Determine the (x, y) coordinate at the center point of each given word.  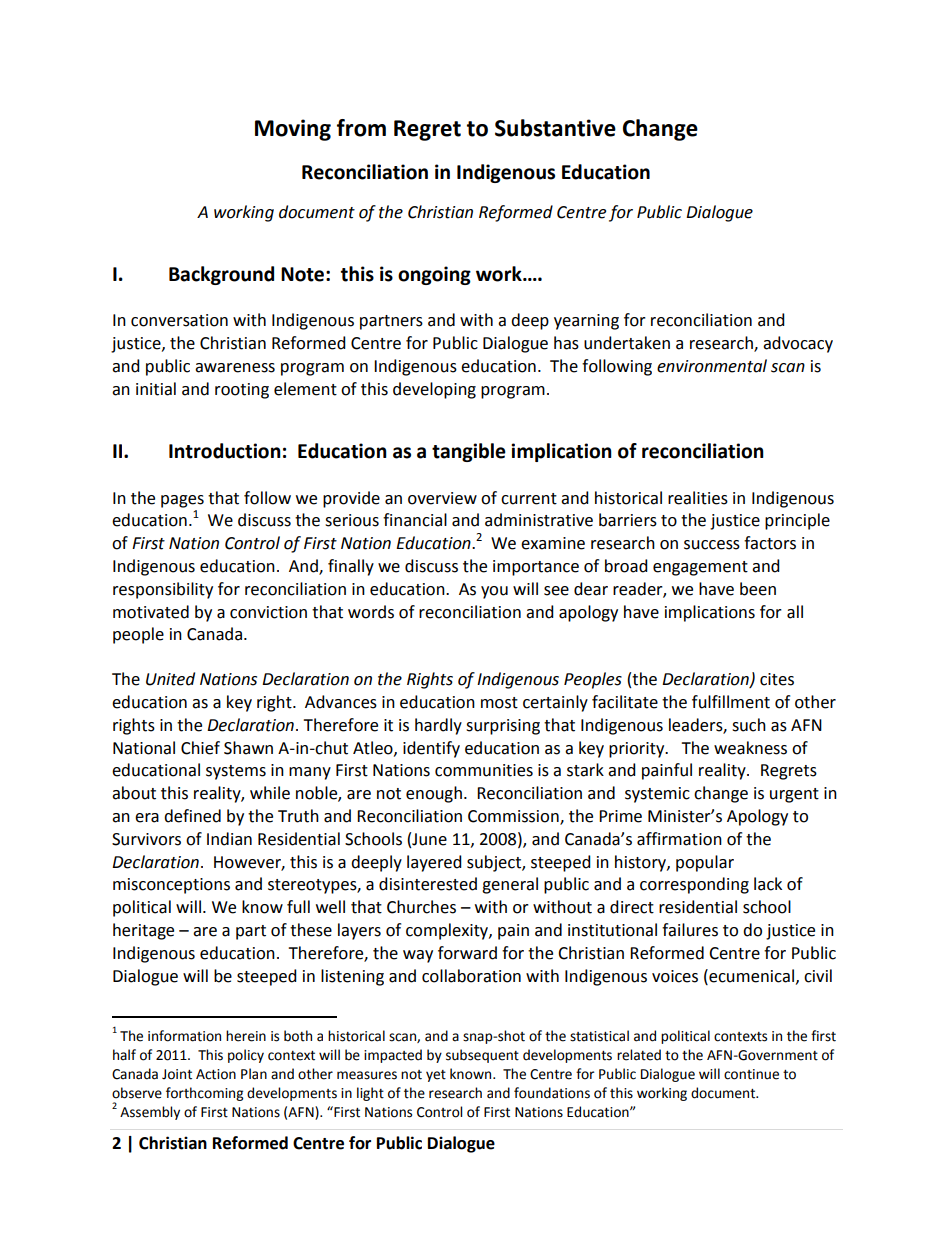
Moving (293, 130)
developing (434, 390)
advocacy (798, 344)
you (494, 592)
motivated (151, 612)
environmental (712, 366)
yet (436, 1076)
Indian (229, 839)
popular (705, 863)
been (758, 589)
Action (216, 1074)
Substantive (555, 128)
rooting (242, 391)
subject (495, 863)
